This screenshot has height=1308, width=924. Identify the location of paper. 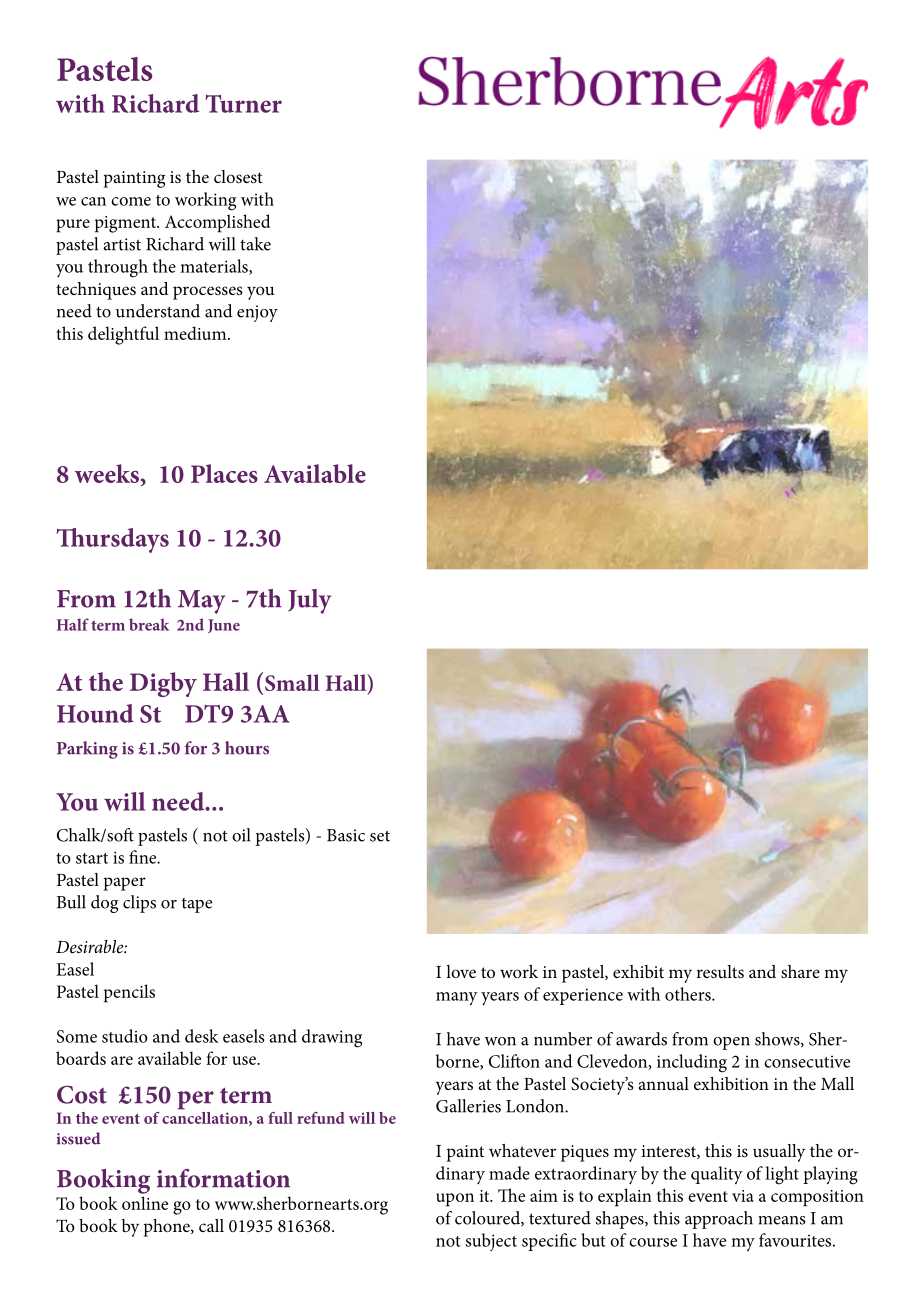
(124, 884).
